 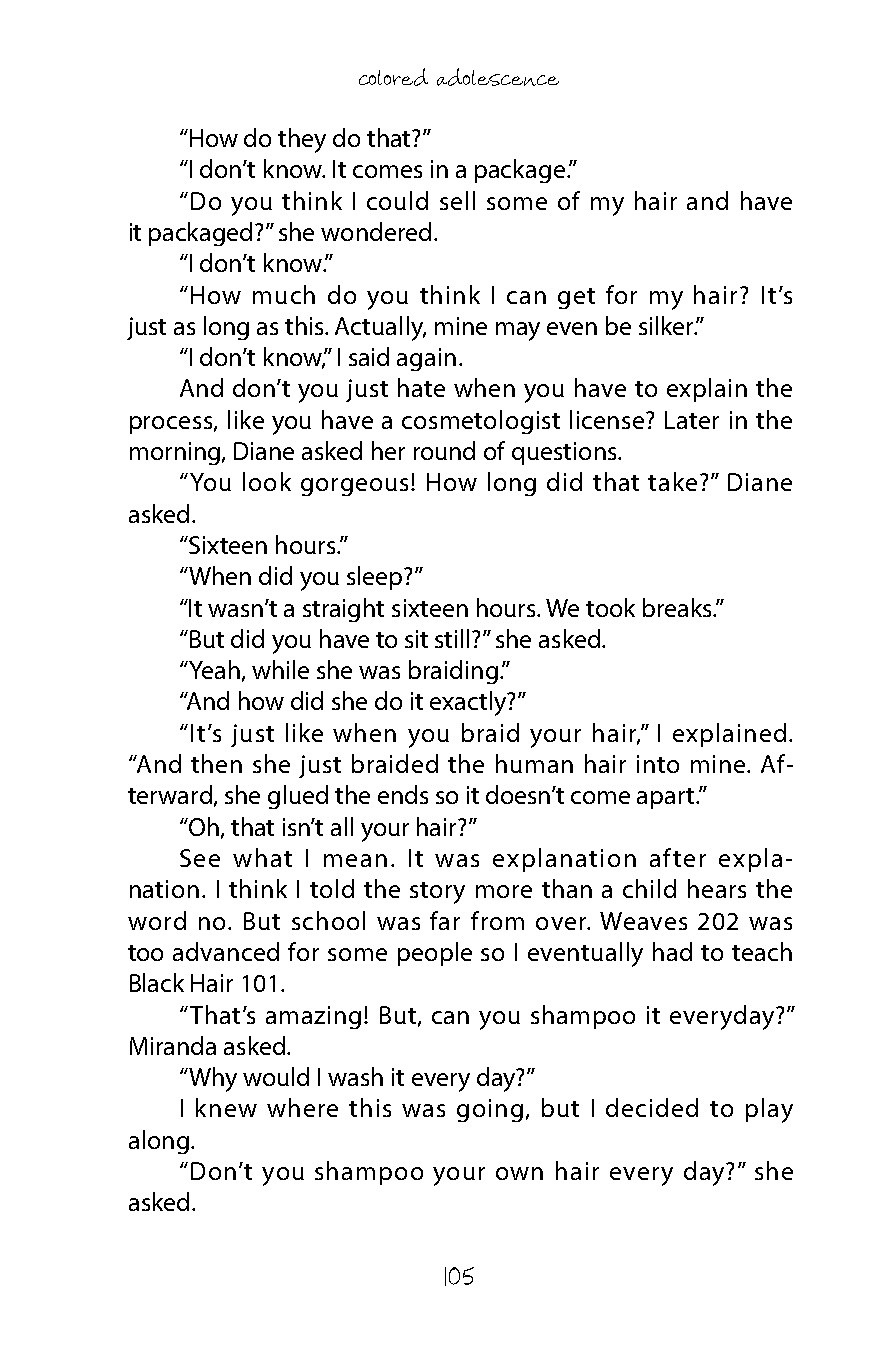 What do you see at coordinates (267, 481) in the image?
I see `look` at bounding box center [267, 481].
